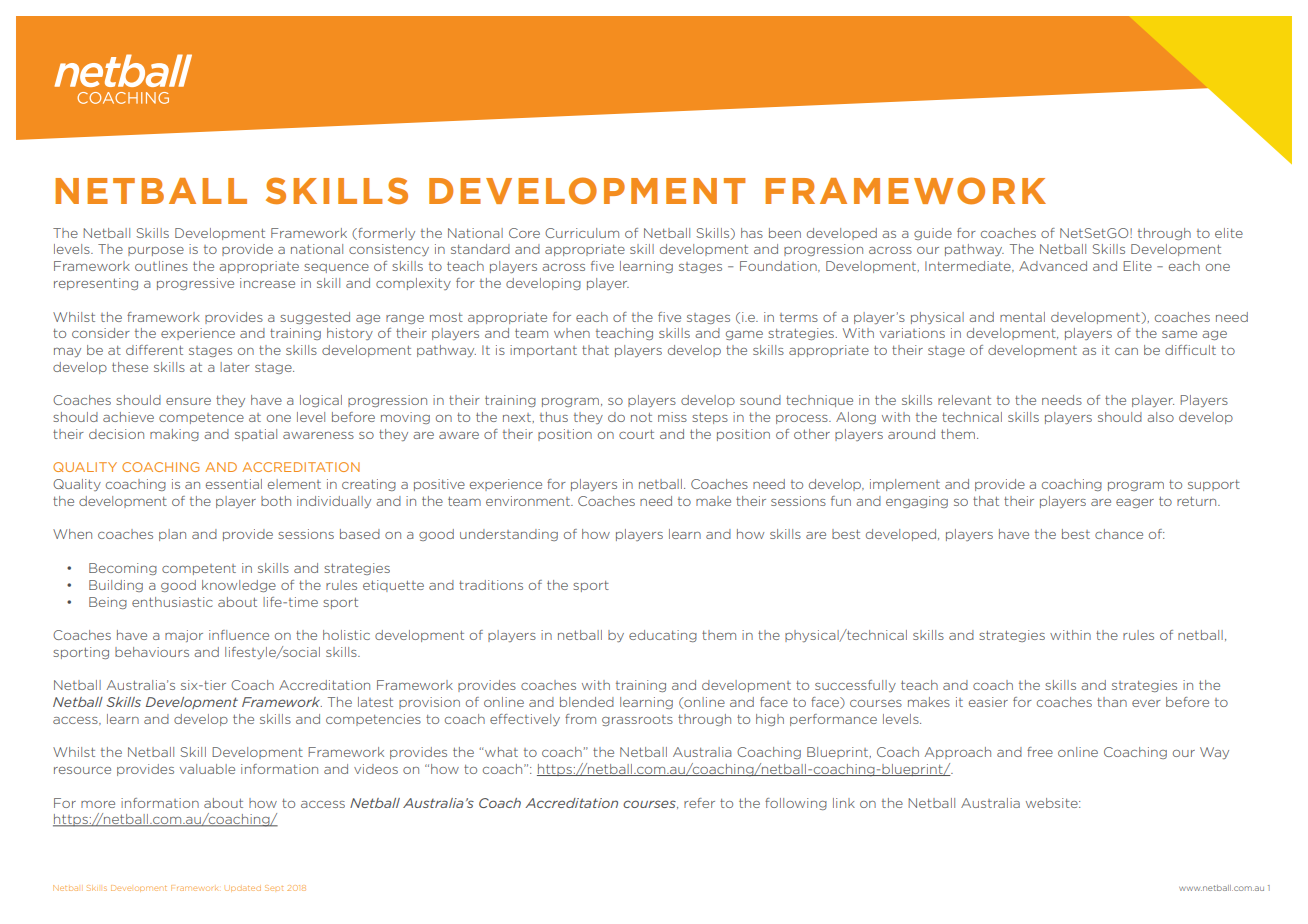 Image resolution: width=1308 pixels, height=924 pixels. Describe the element at coordinates (243, 888) in the screenshot. I see `Updated` at that location.
